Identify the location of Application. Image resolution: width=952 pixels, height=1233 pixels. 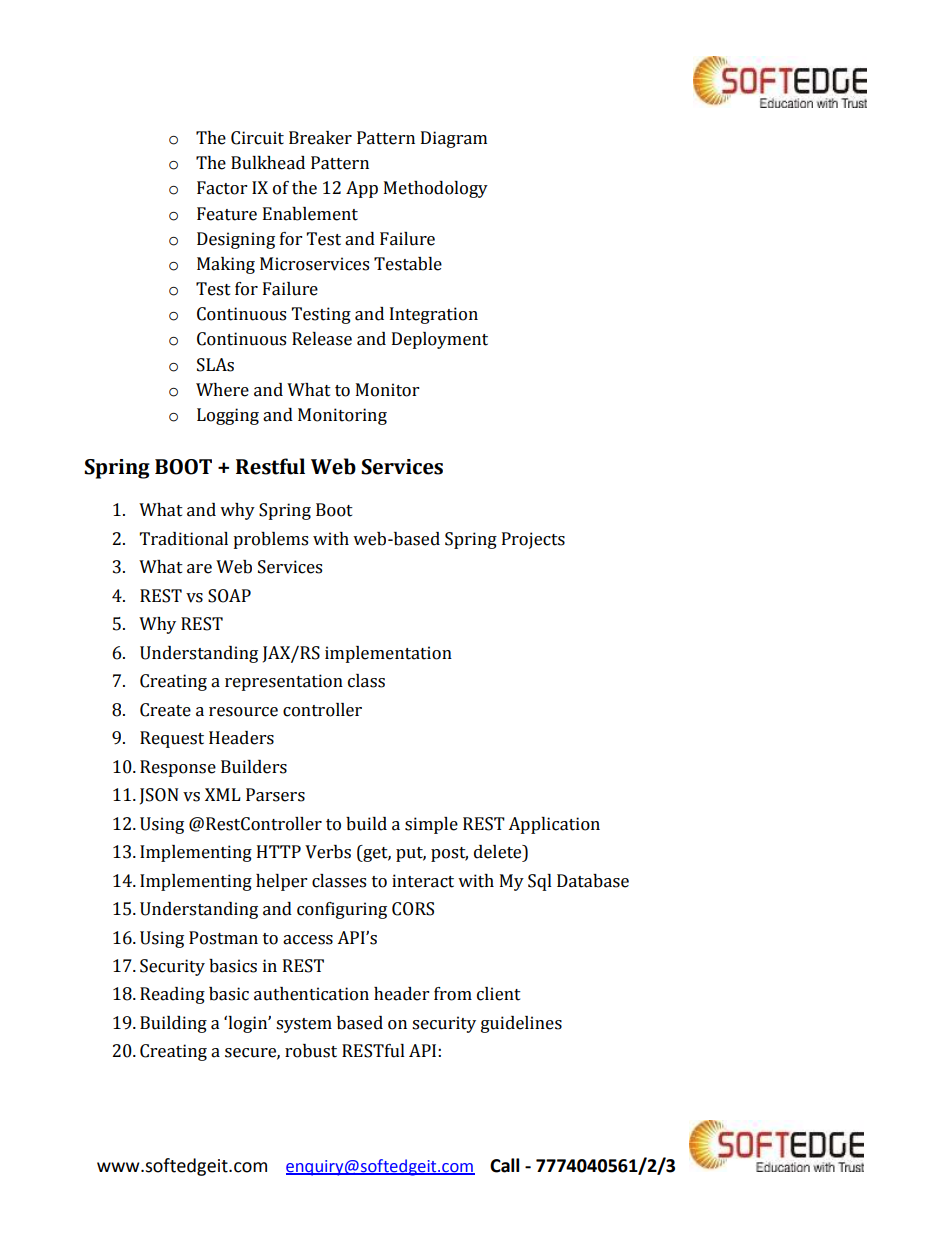
(554, 825).
